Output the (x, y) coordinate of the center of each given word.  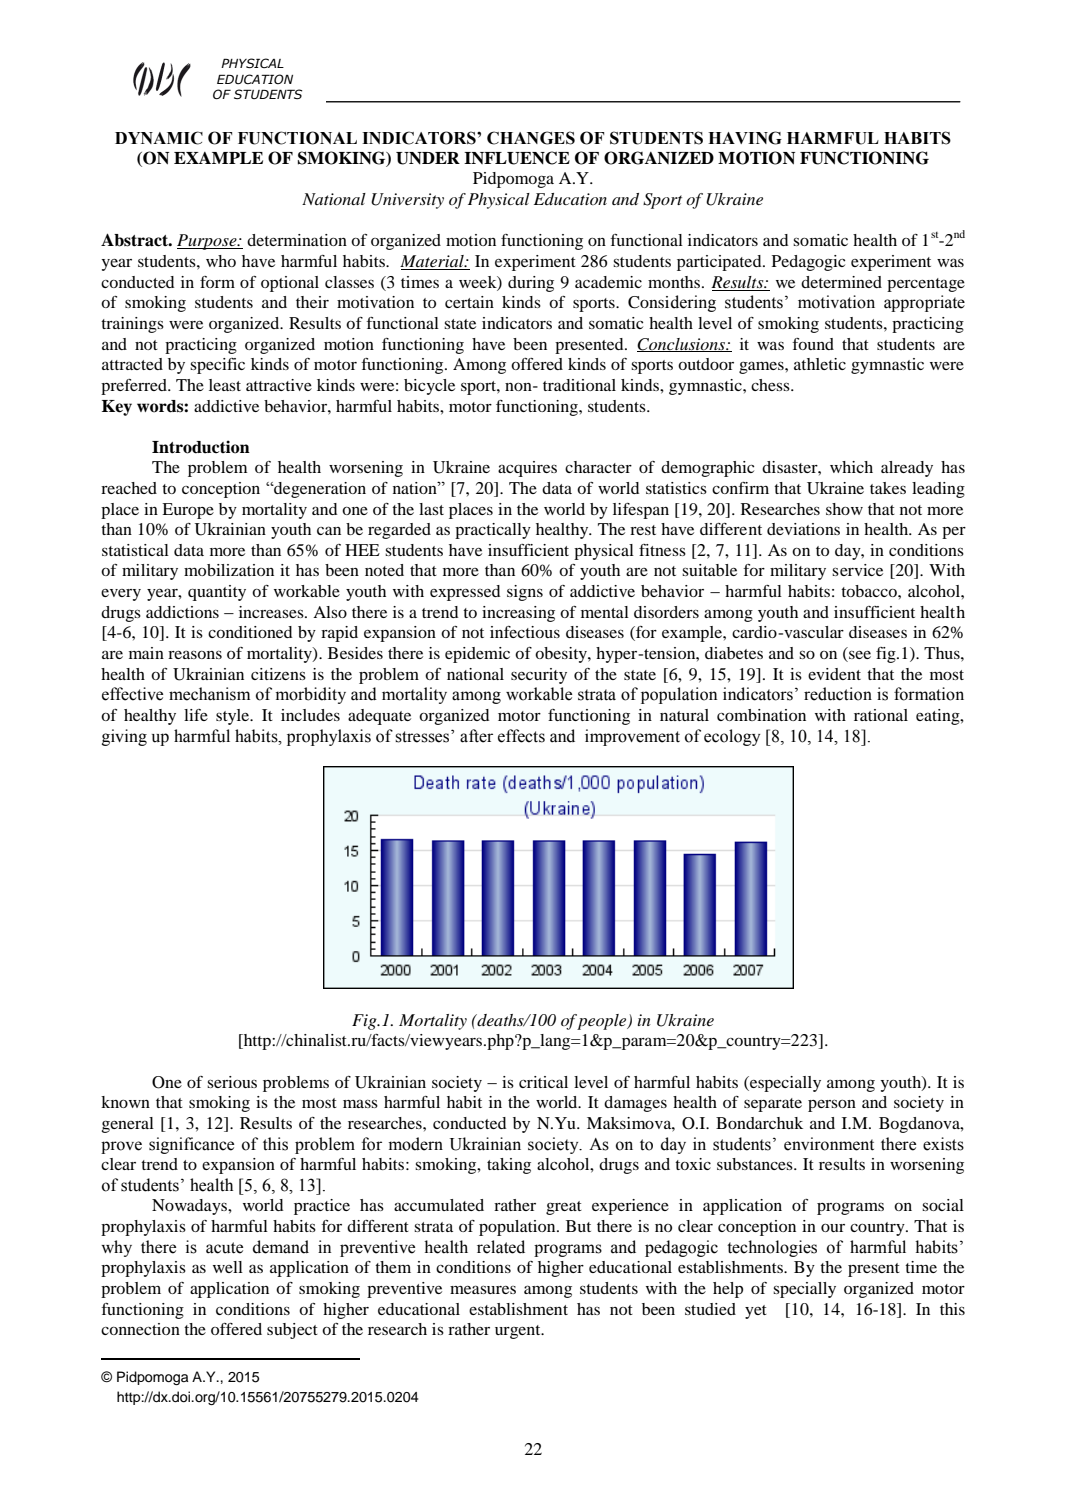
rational (881, 715)
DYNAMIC (159, 138)
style (234, 717)
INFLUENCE (517, 158)
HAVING (745, 138)
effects (521, 736)
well (228, 1267)
